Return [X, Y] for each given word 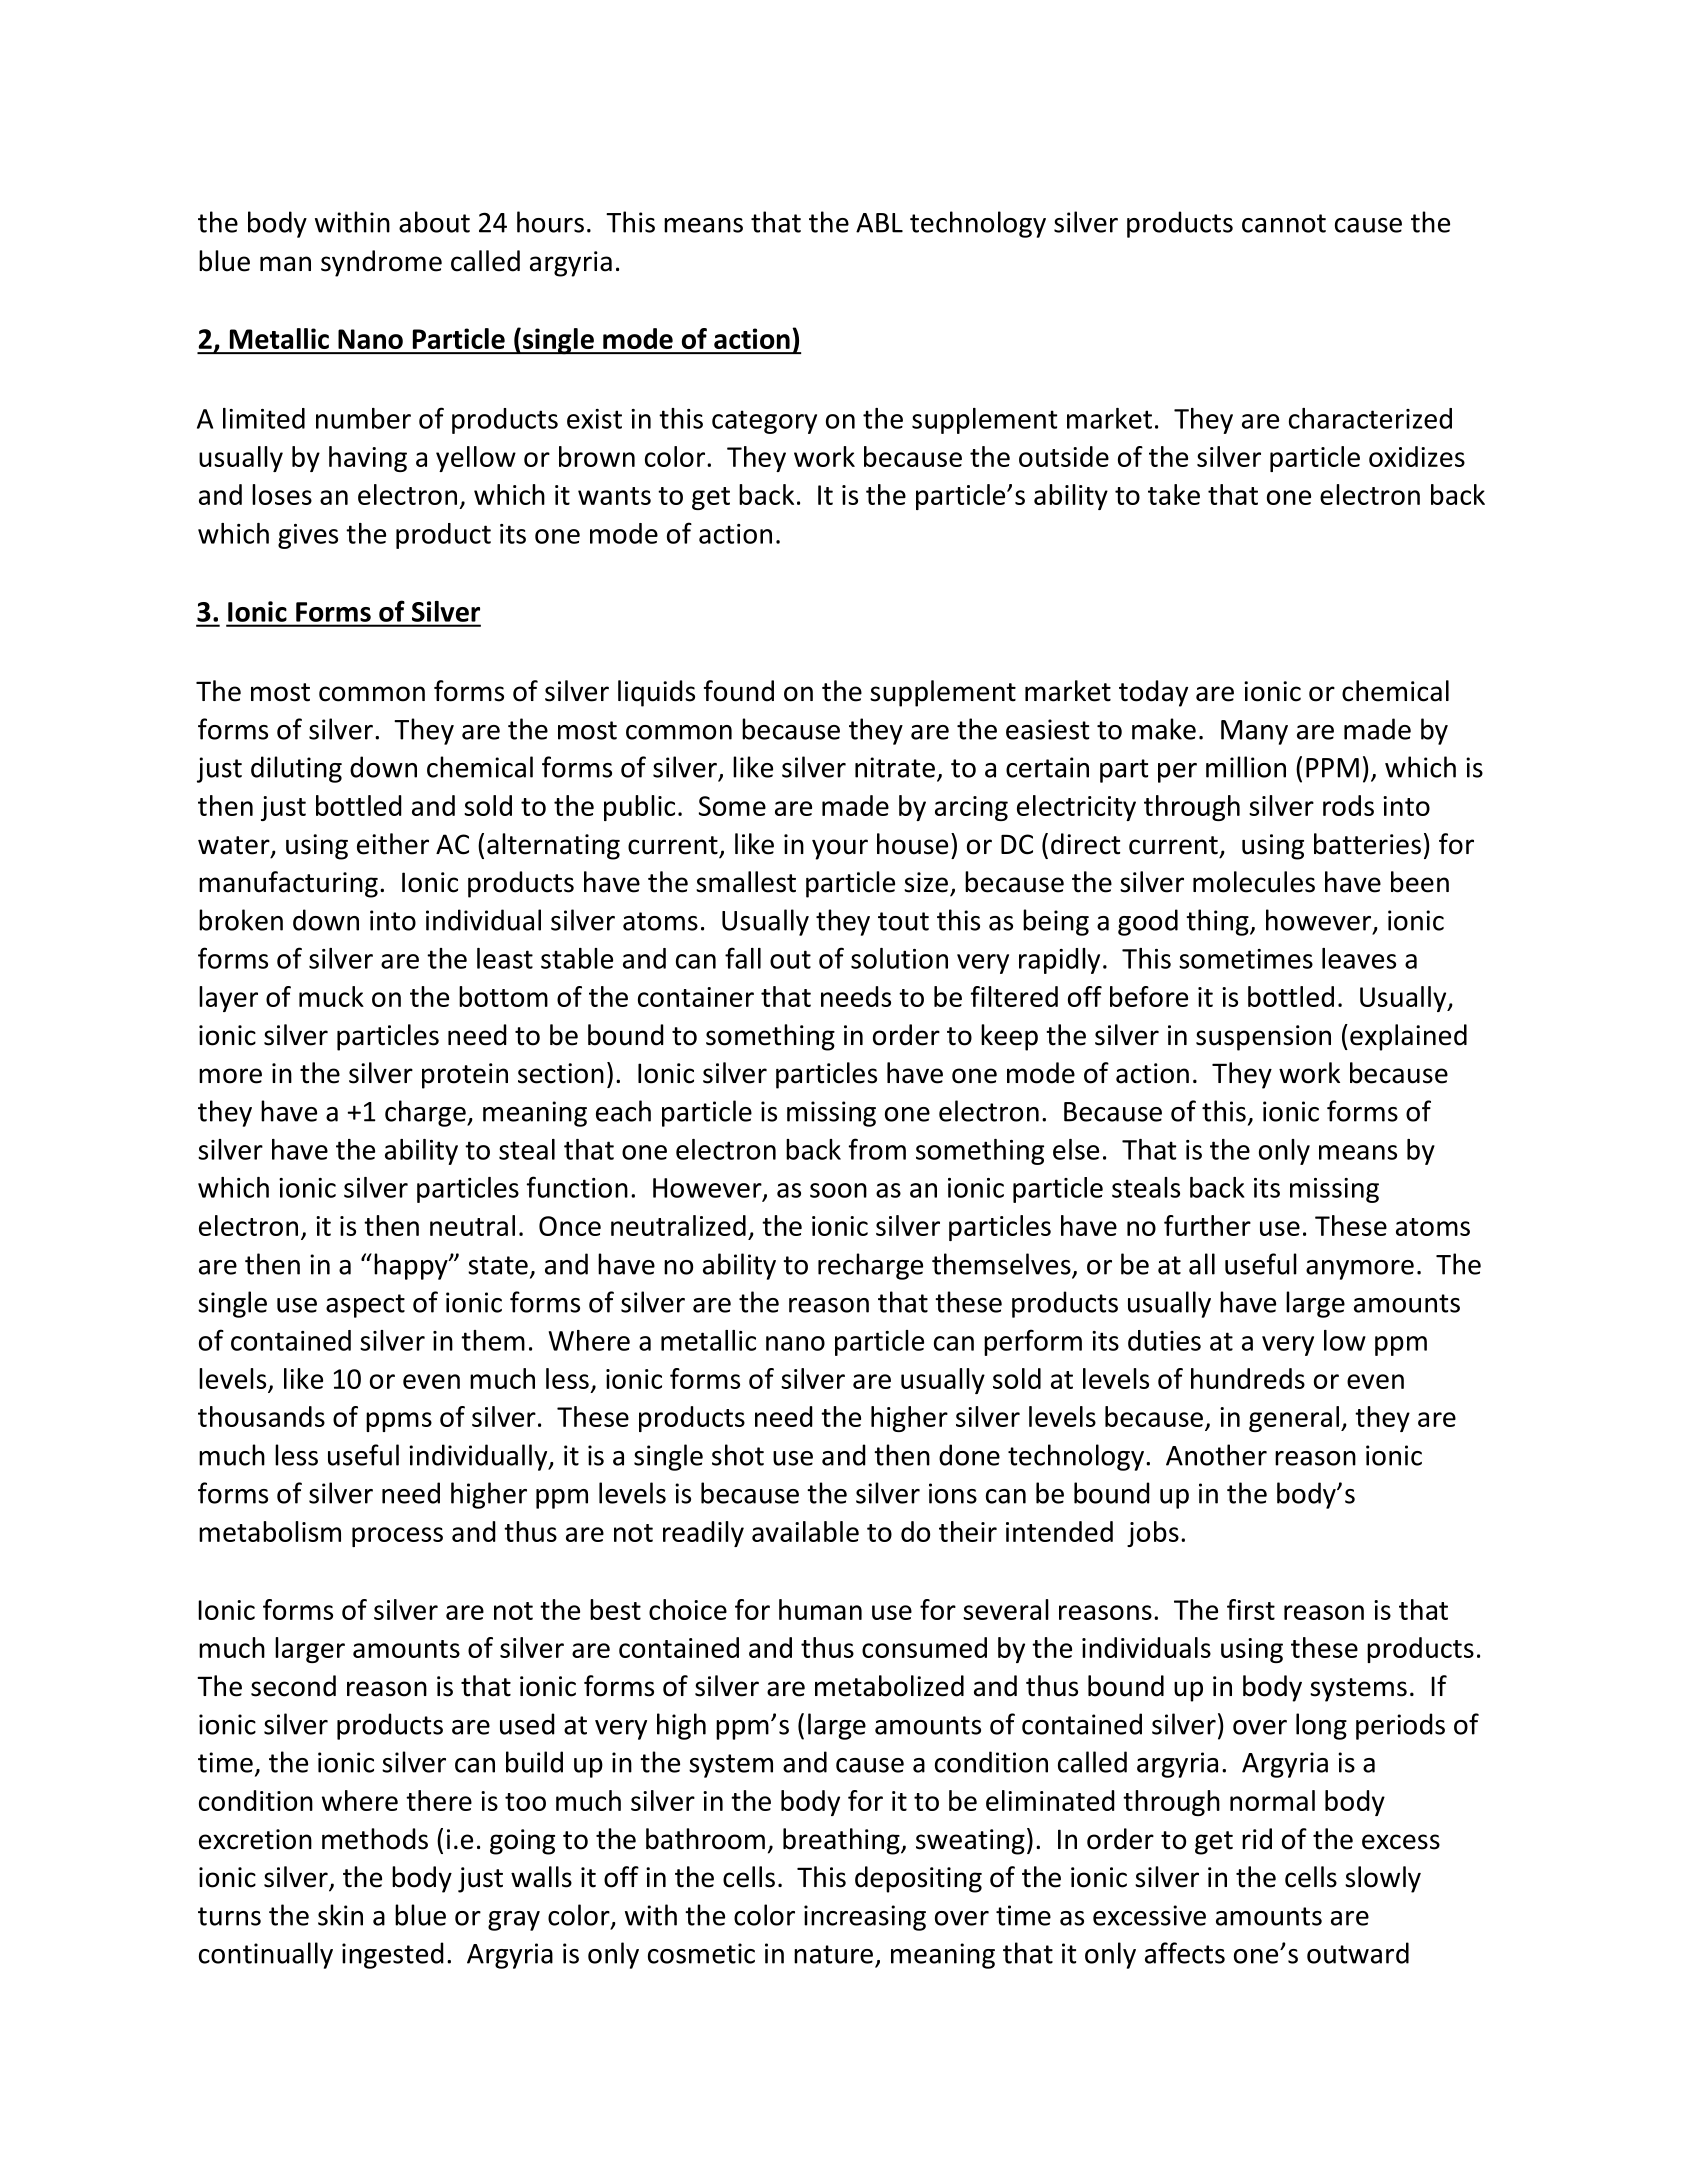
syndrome [381, 263]
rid [1257, 1839]
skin [340, 1915]
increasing [865, 1918]
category [764, 422]
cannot [1284, 223]
